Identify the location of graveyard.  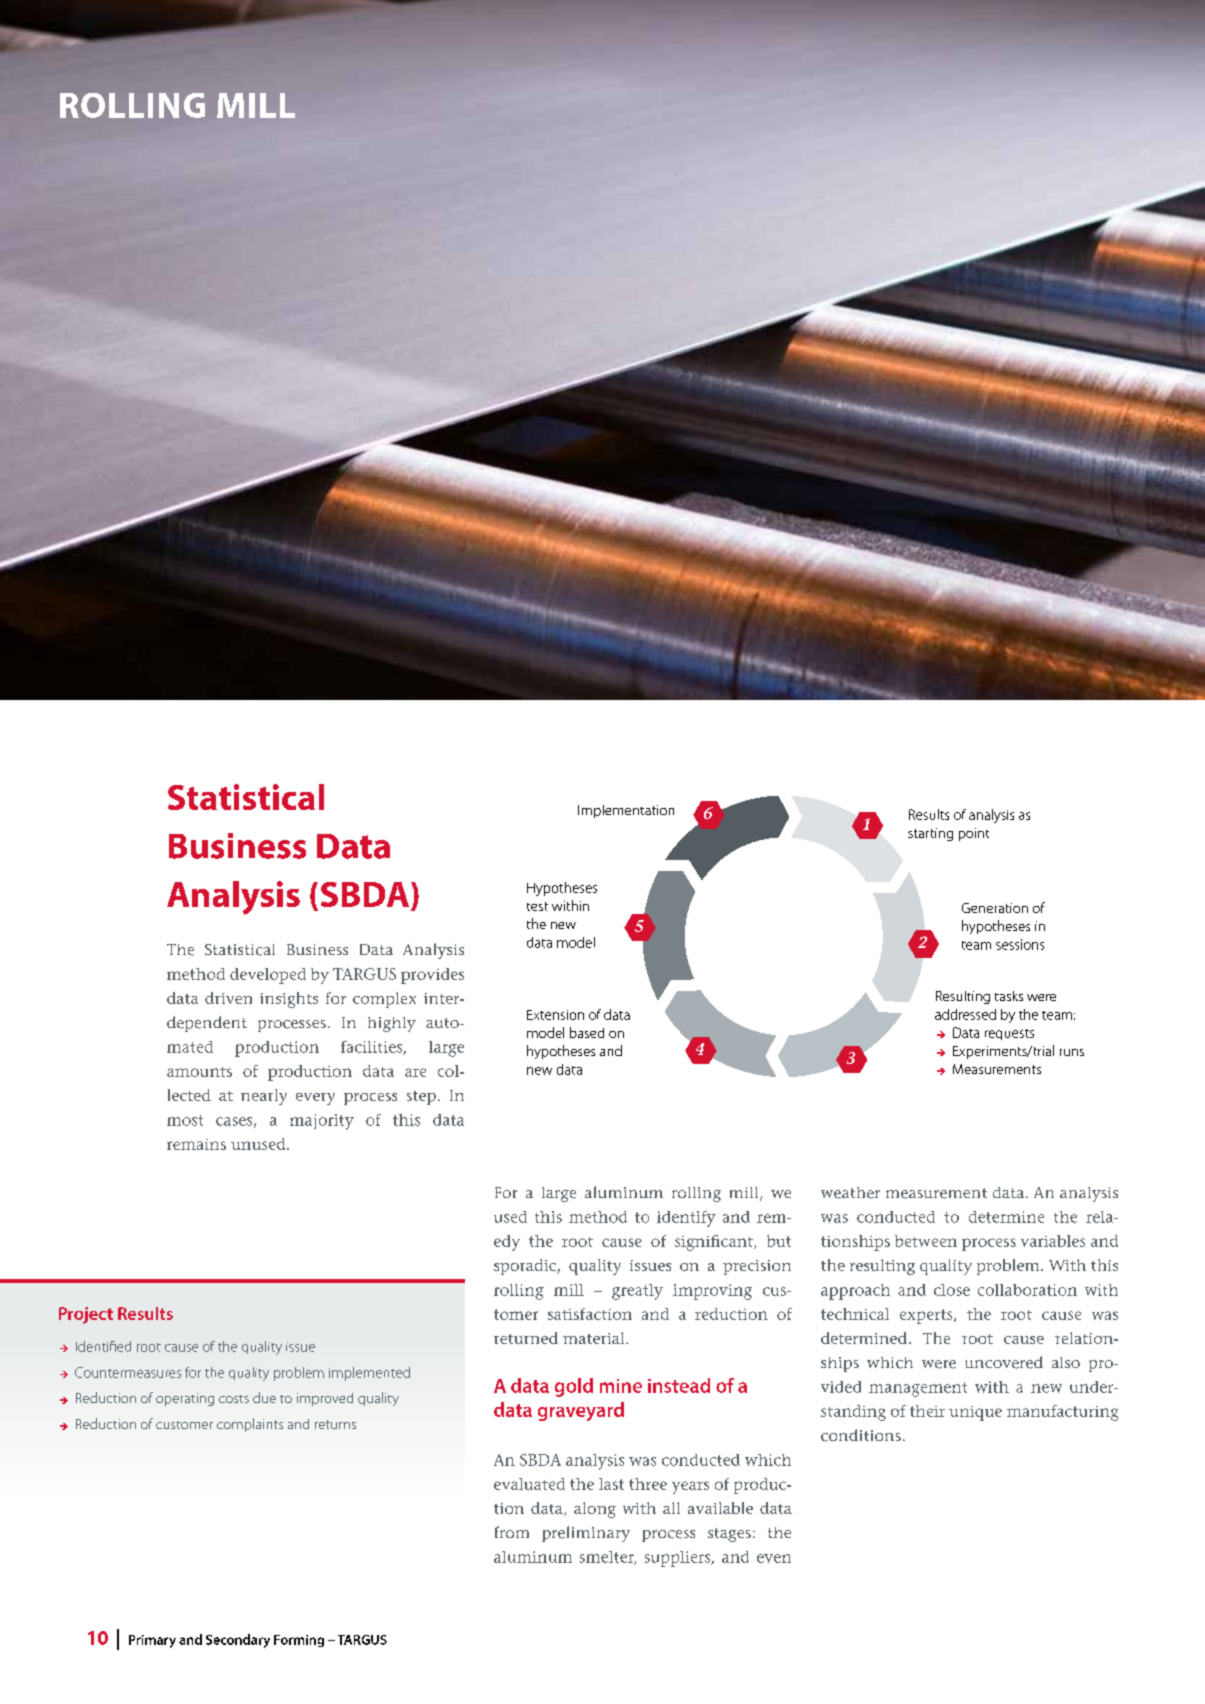
(581, 1411).
